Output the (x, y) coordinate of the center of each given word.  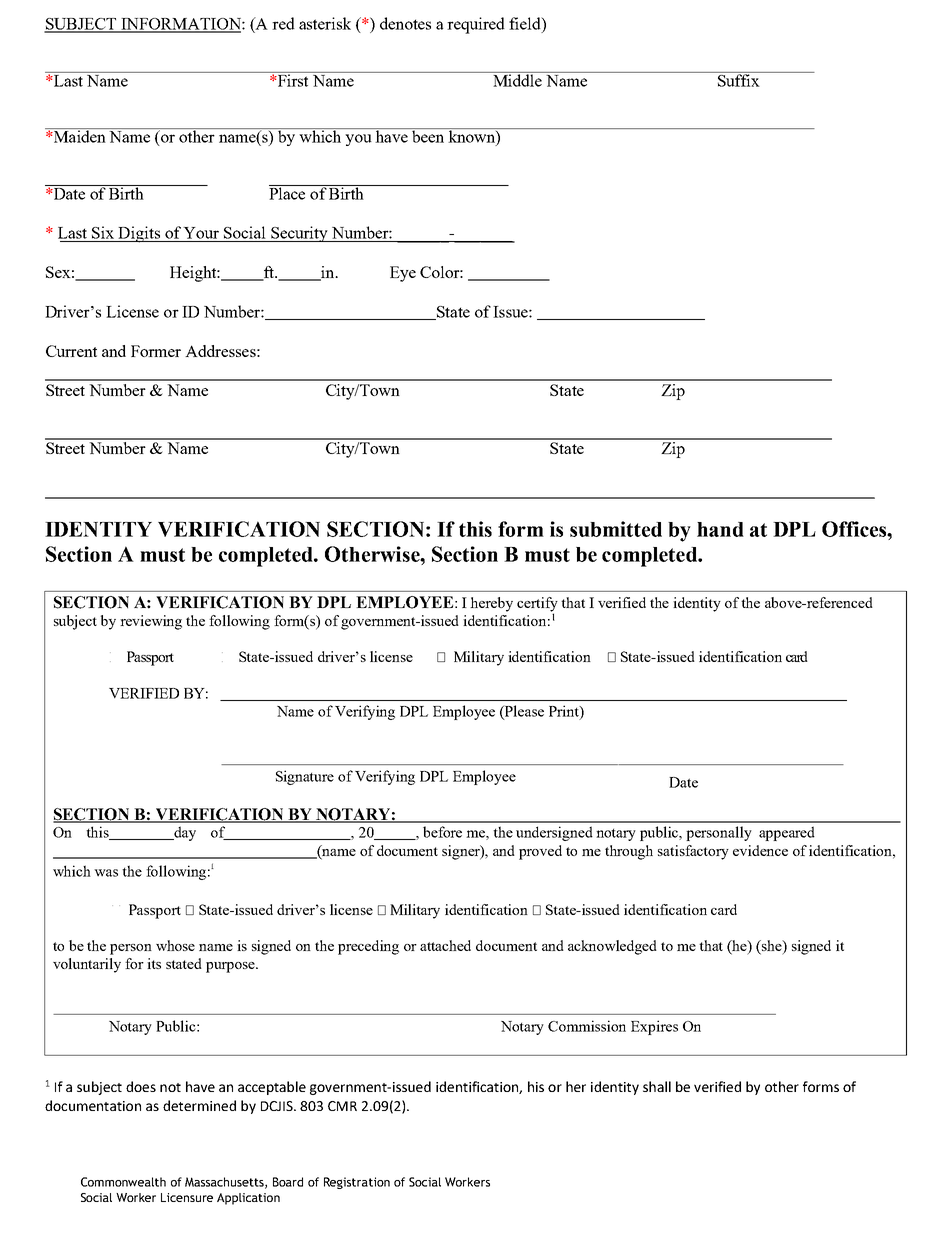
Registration (357, 1183)
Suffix (738, 79)
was (106, 873)
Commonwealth (123, 1182)
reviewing (151, 622)
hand (720, 529)
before (442, 832)
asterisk (325, 23)
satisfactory (693, 852)
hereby (491, 604)
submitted (616, 529)
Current (71, 351)
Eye (403, 274)
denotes (405, 23)
